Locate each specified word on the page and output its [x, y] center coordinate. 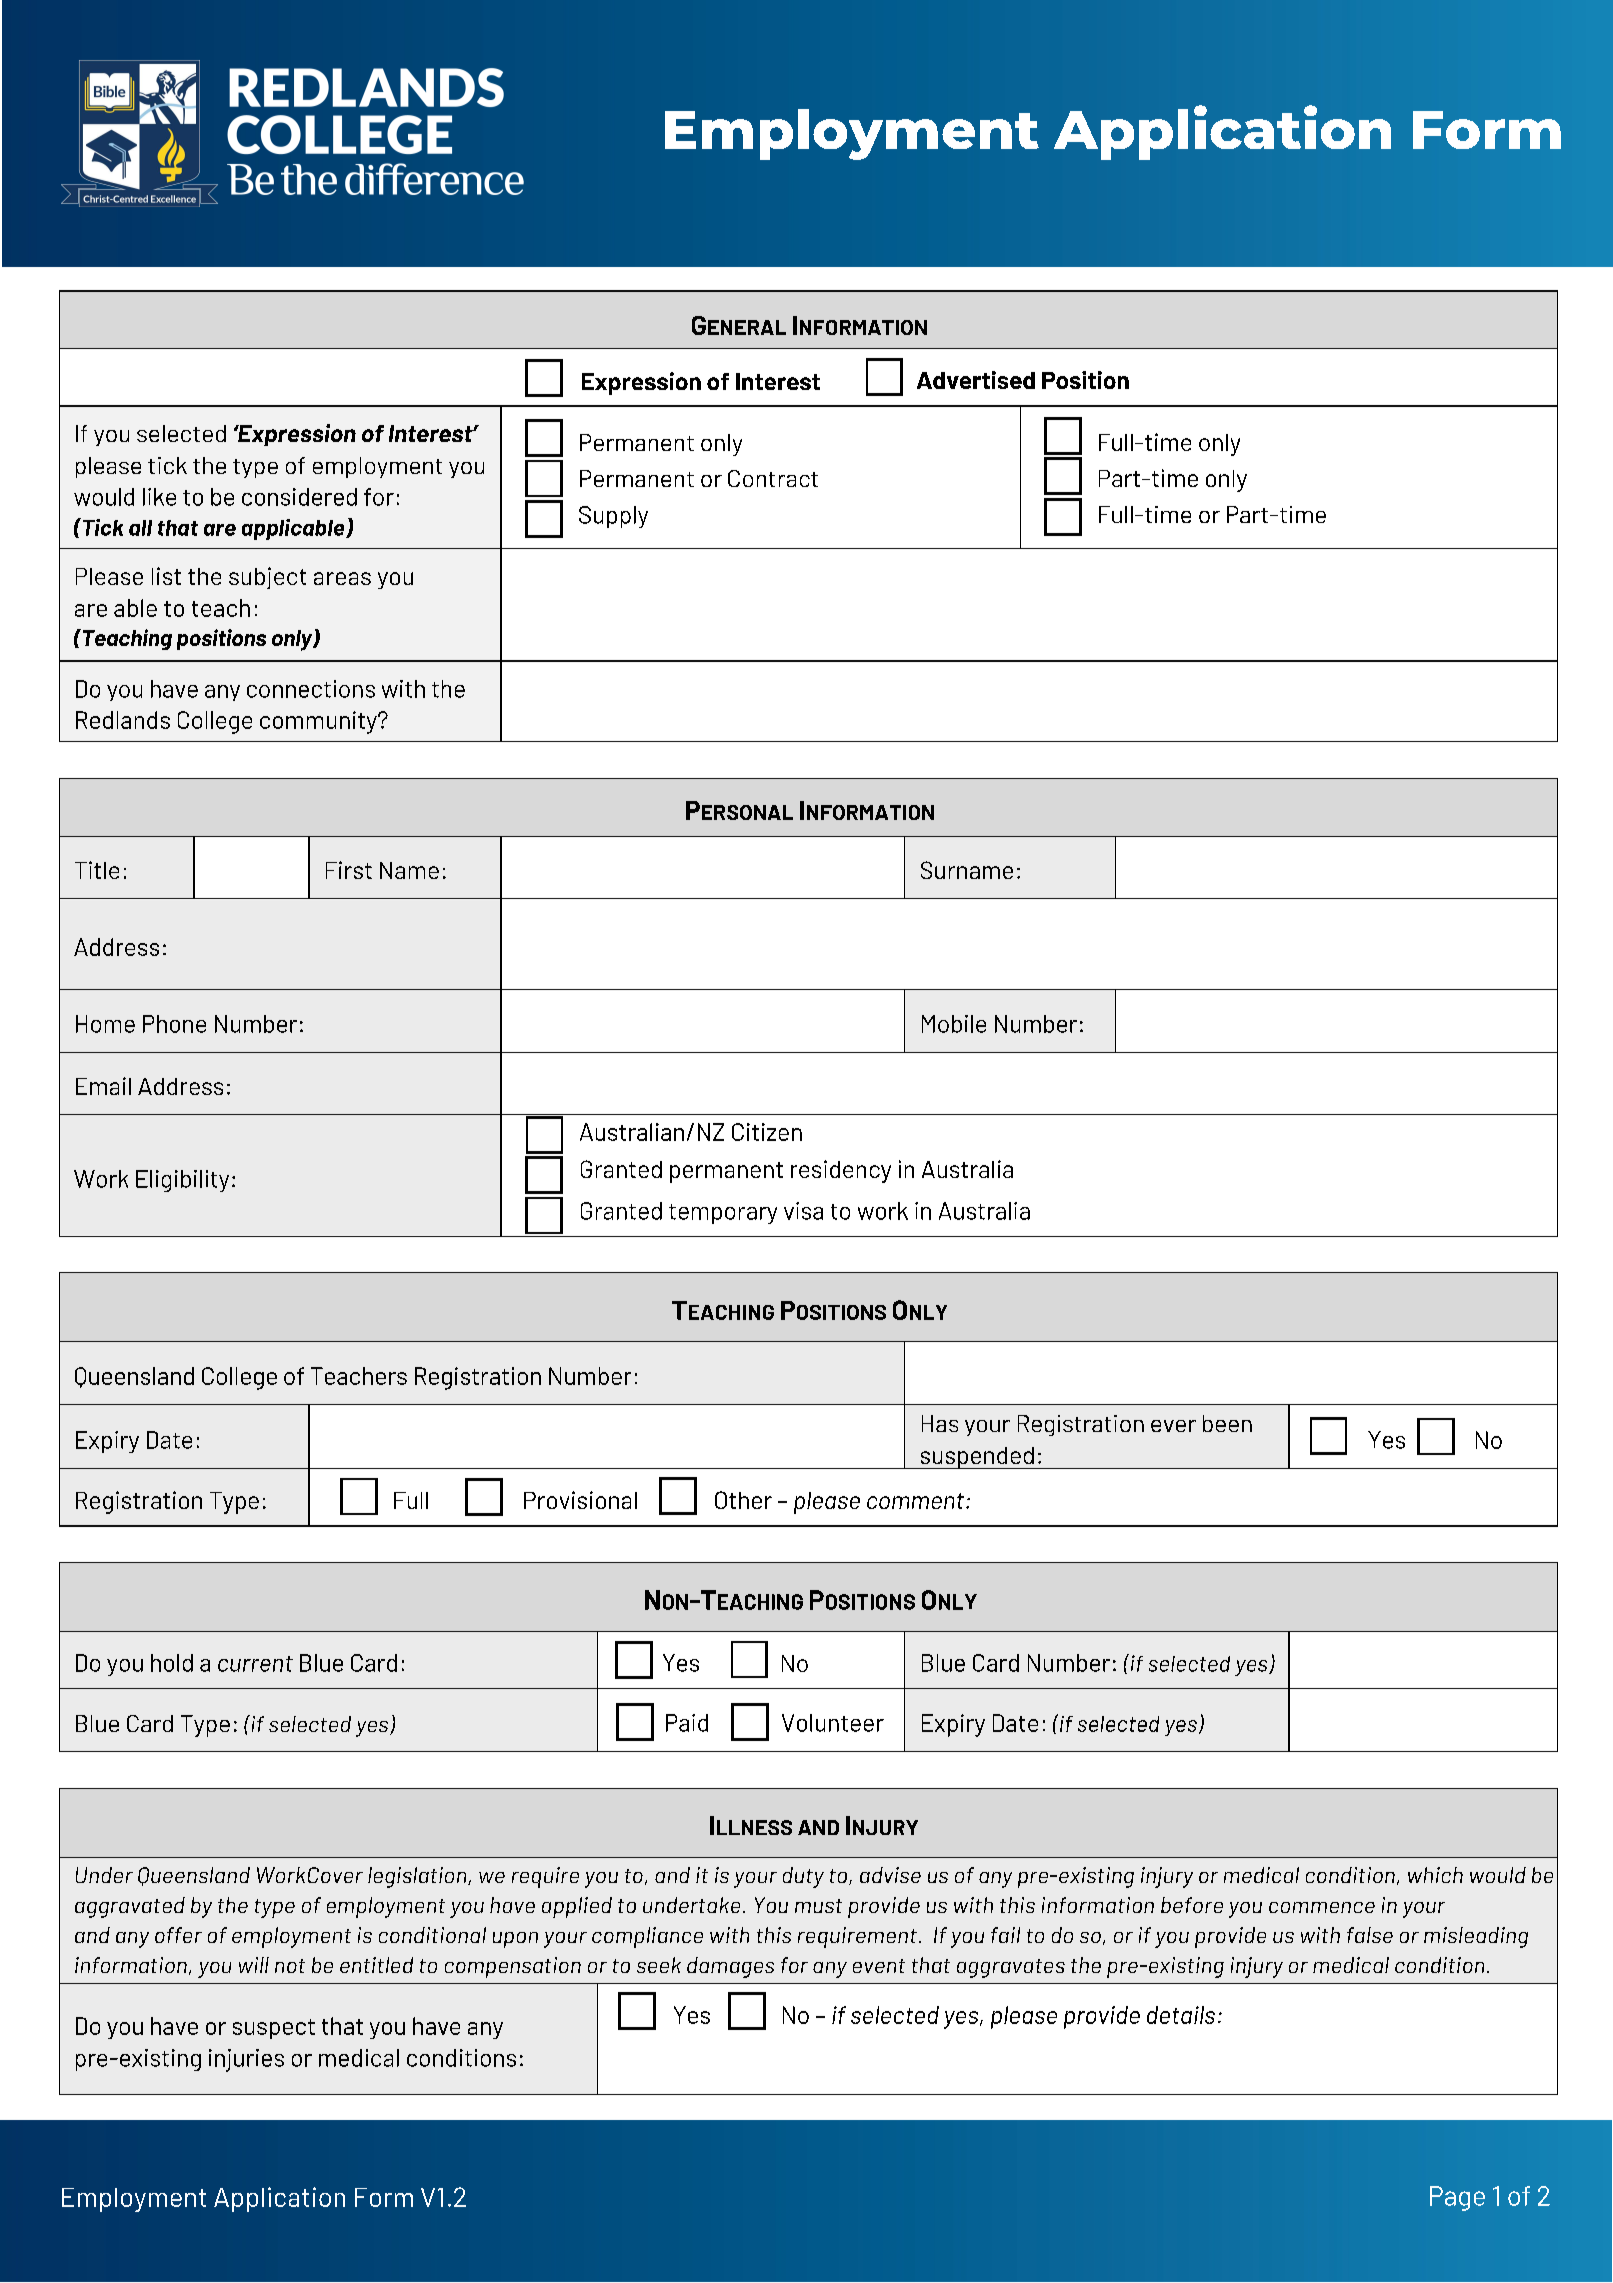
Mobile [954, 1024]
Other [743, 1500]
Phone [174, 1024]
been [1227, 1423]
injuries [246, 2060]
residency [841, 1171]
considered [299, 497]
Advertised [976, 380]
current [255, 1664]
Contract [773, 478]
